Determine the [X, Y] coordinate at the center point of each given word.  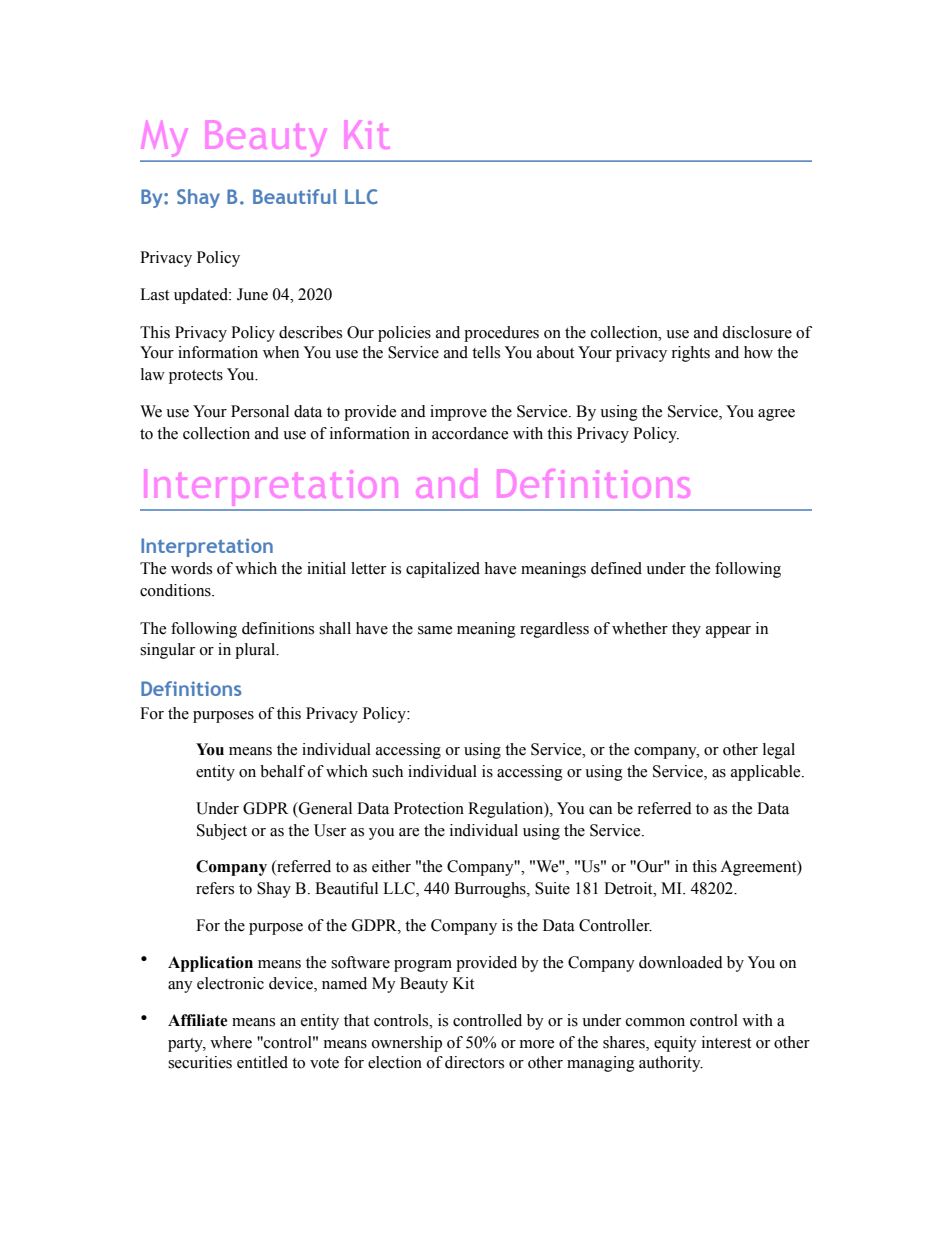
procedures [501, 334]
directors [474, 1062]
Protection [429, 808]
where [231, 1042]
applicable [767, 773]
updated [202, 296]
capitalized [443, 570]
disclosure [757, 332]
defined [616, 568]
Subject [222, 832]
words [191, 568]
